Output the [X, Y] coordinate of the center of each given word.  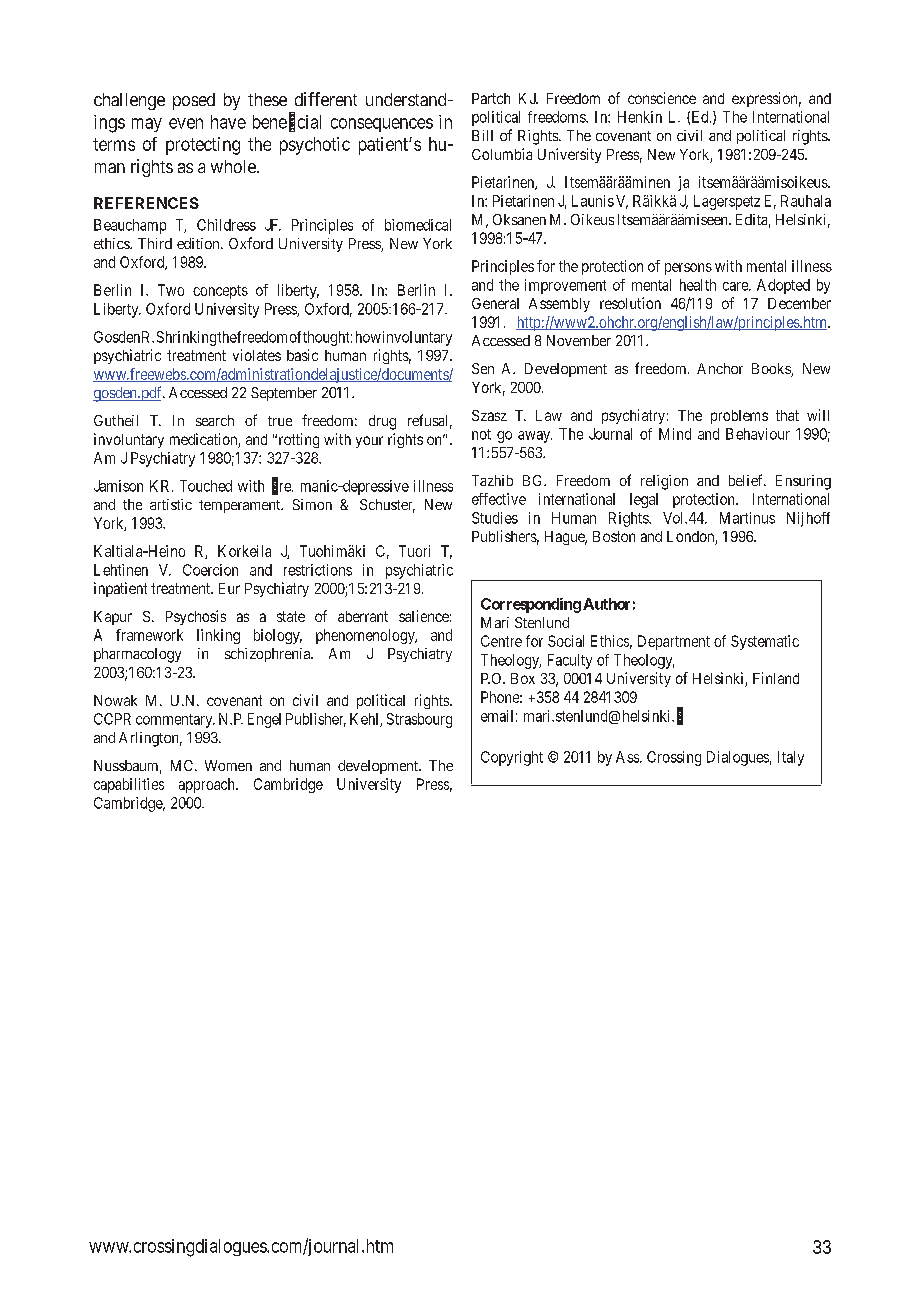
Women [228, 765]
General [495, 303]
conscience [662, 98]
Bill [482, 135]
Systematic [765, 642]
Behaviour [758, 434]
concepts [220, 292]
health [698, 285]
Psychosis [196, 617]
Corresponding [531, 605]
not [481, 434]
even [186, 123]
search [215, 420]
